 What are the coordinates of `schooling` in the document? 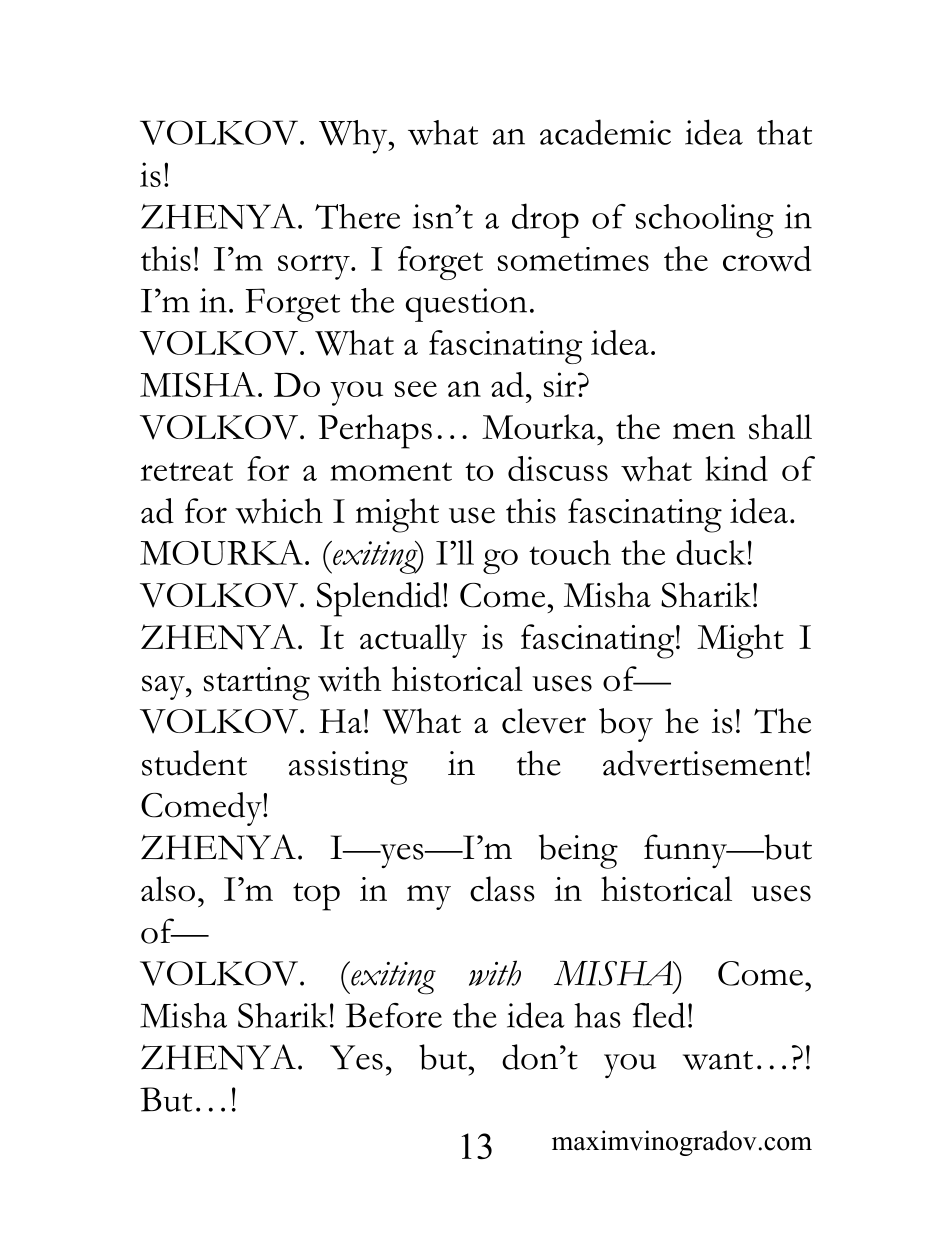 It's located at (705, 221).
